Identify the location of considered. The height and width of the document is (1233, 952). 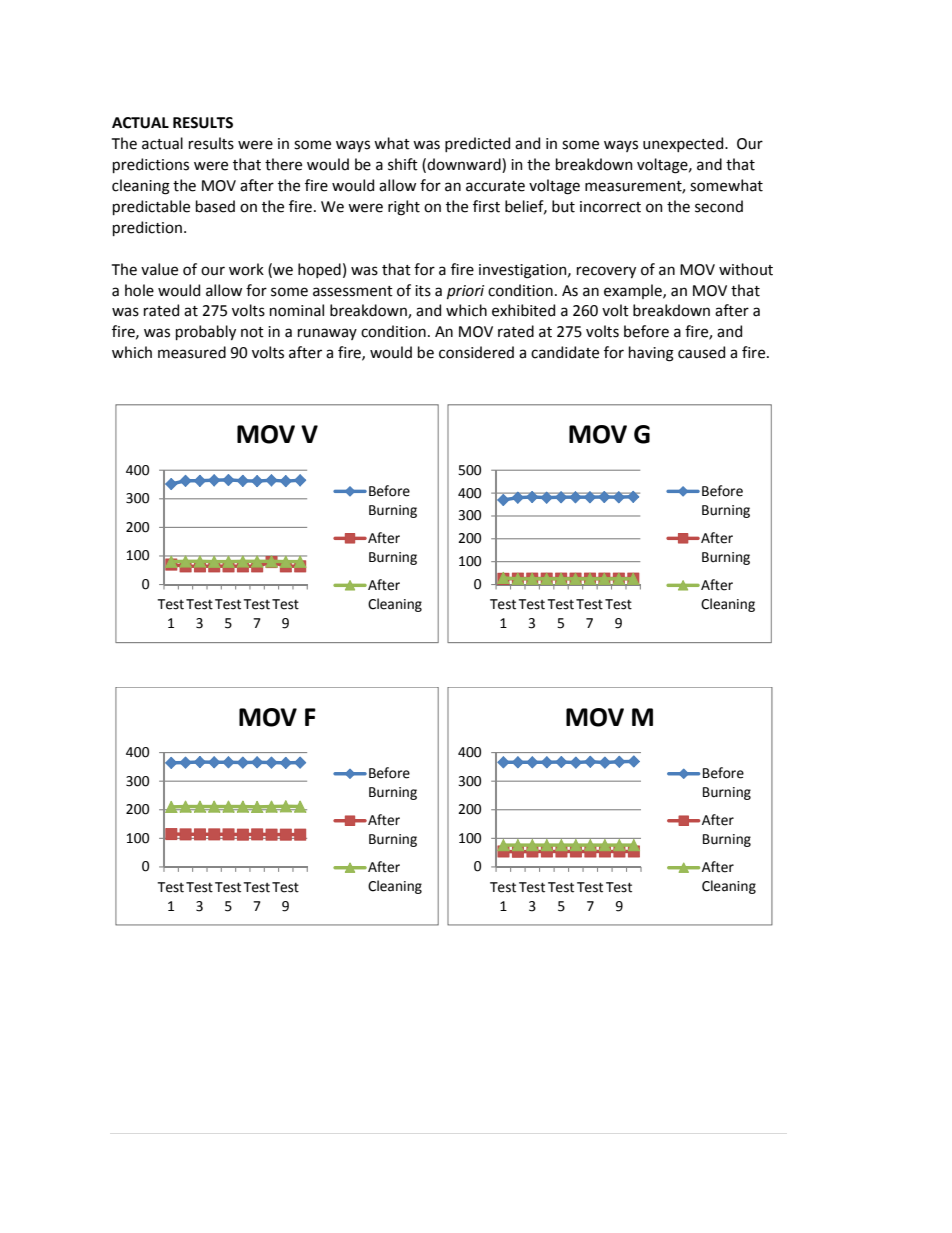
(476, 352).
